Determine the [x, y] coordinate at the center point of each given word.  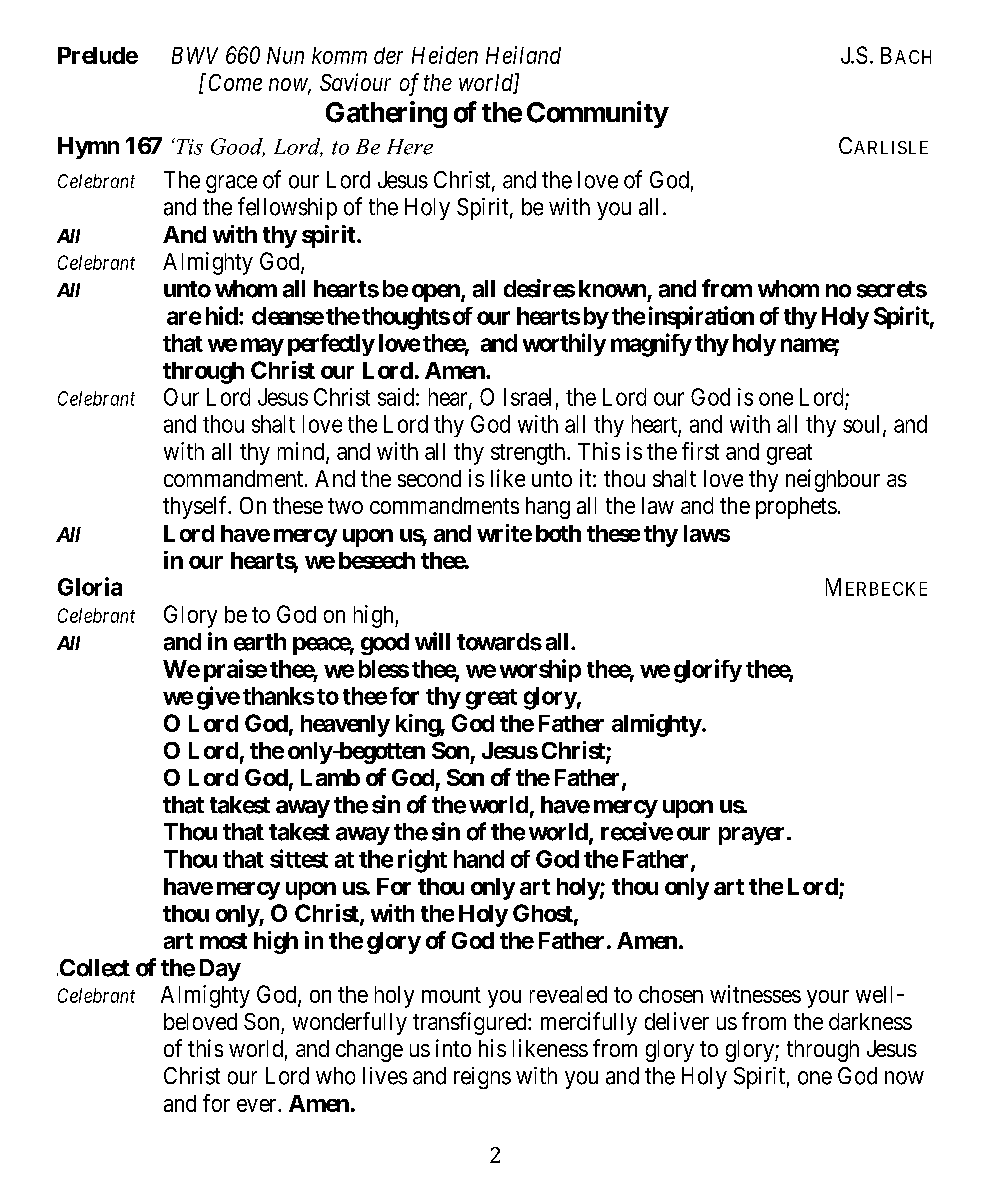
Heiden [445, 55]
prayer [753, 836]
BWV [195, 55]
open [437, 293]
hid [222, 315]
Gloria [90, 586]
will [432, 641]
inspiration [701, 317]
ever [258, 1105]
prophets [796, 508]
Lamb [330, 777]
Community [597, 114]
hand [479, 859]
